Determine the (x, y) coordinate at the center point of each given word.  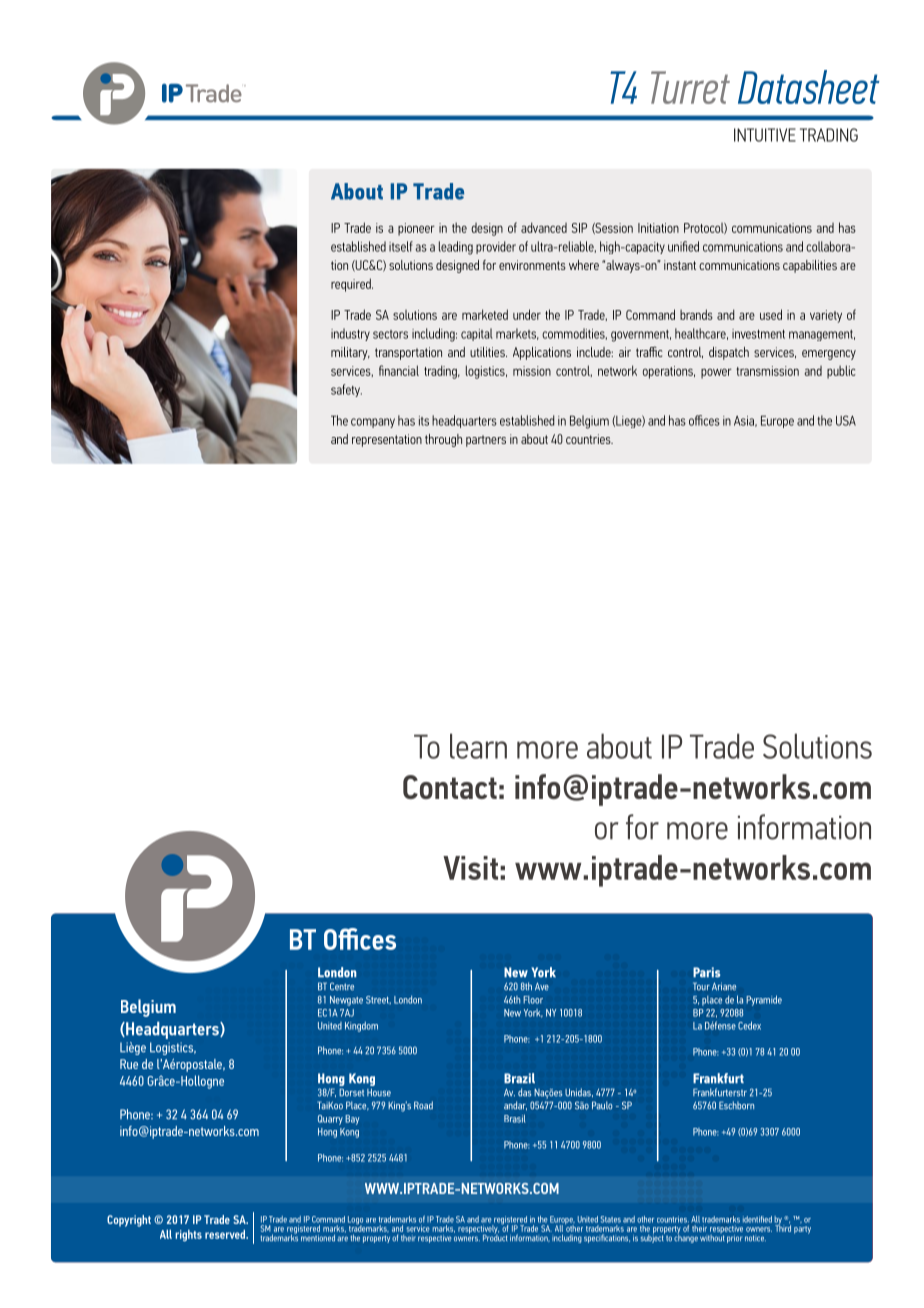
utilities (488, 352)
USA (846, 420)
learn (478, 746)
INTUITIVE (765, 135)
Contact (450, 787)
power (716, 374)
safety (346, 390)
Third (783, 1227)
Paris (706, 972)
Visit (470, 868)
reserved (226, 1234)
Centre (342, 986)
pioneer (416, 229)
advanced (544, 227)
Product (495, 1236)
